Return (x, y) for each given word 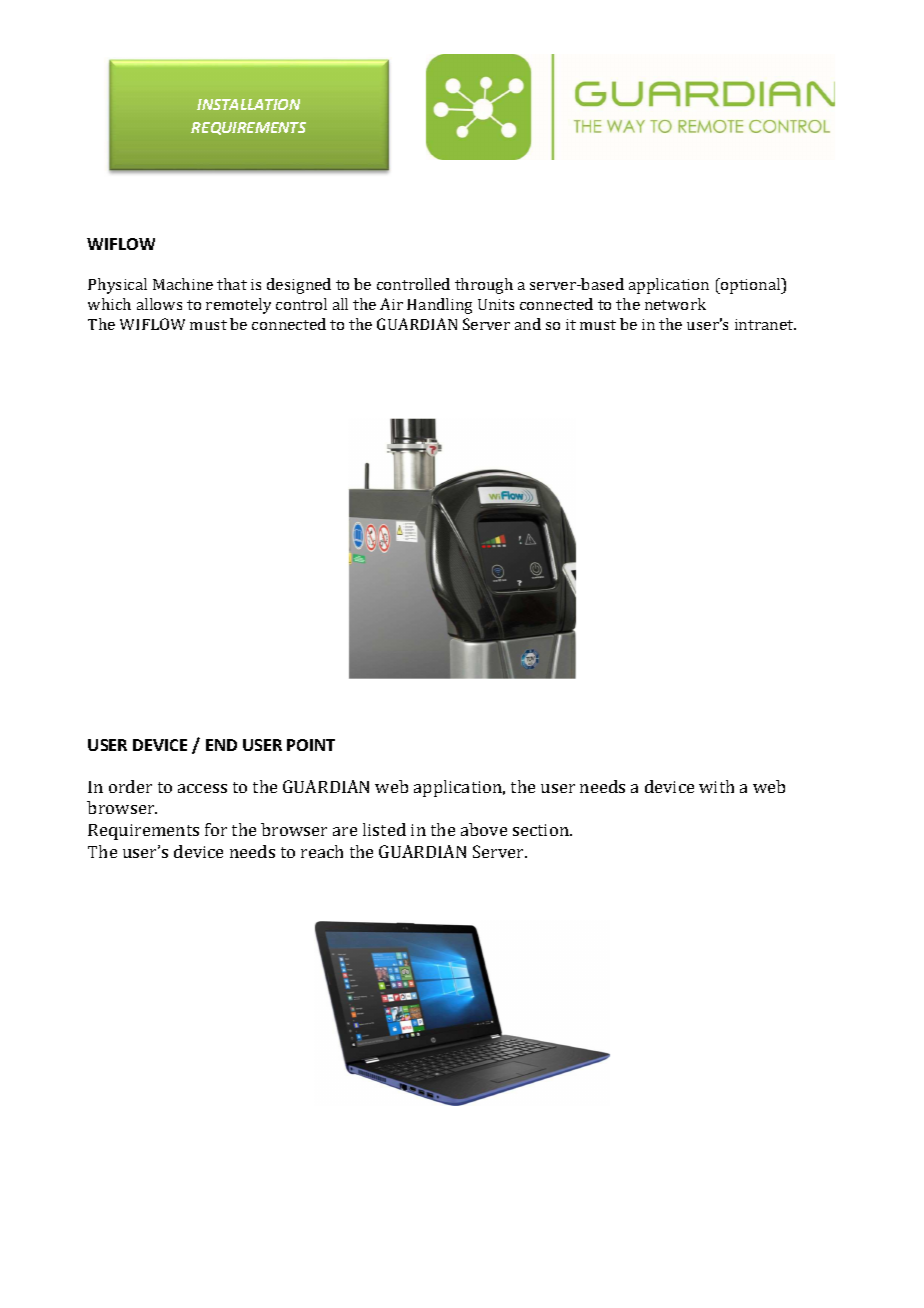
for (216, 829)
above (484, 829)
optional (751, 286)
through (484, 286)
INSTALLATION (248, 104)
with (716, 786)
